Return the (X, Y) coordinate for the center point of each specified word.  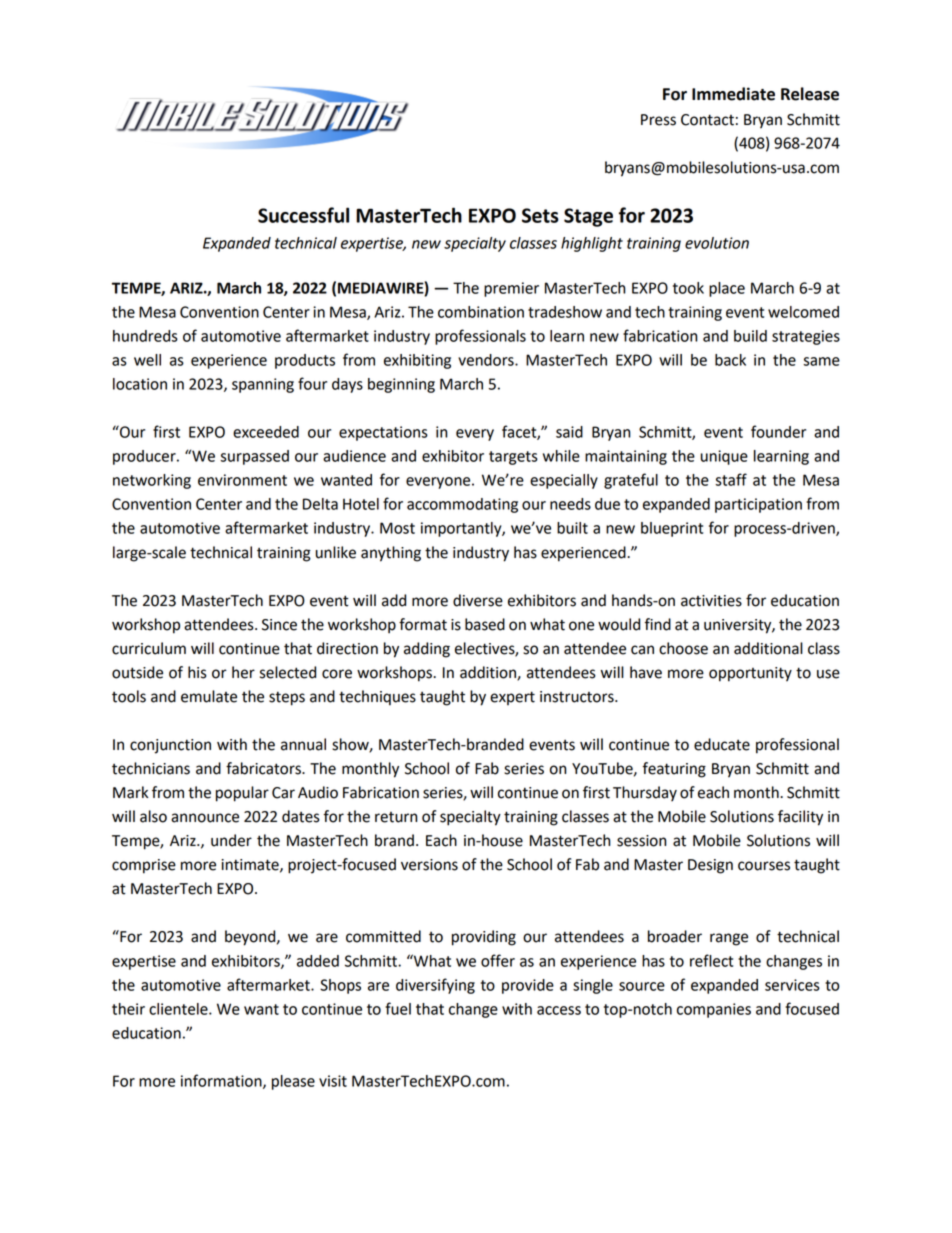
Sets (540, 215)
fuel (398, 1008)
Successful (303, 215)
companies (714, 1010)
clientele (179, 1009)
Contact (707, 120)
